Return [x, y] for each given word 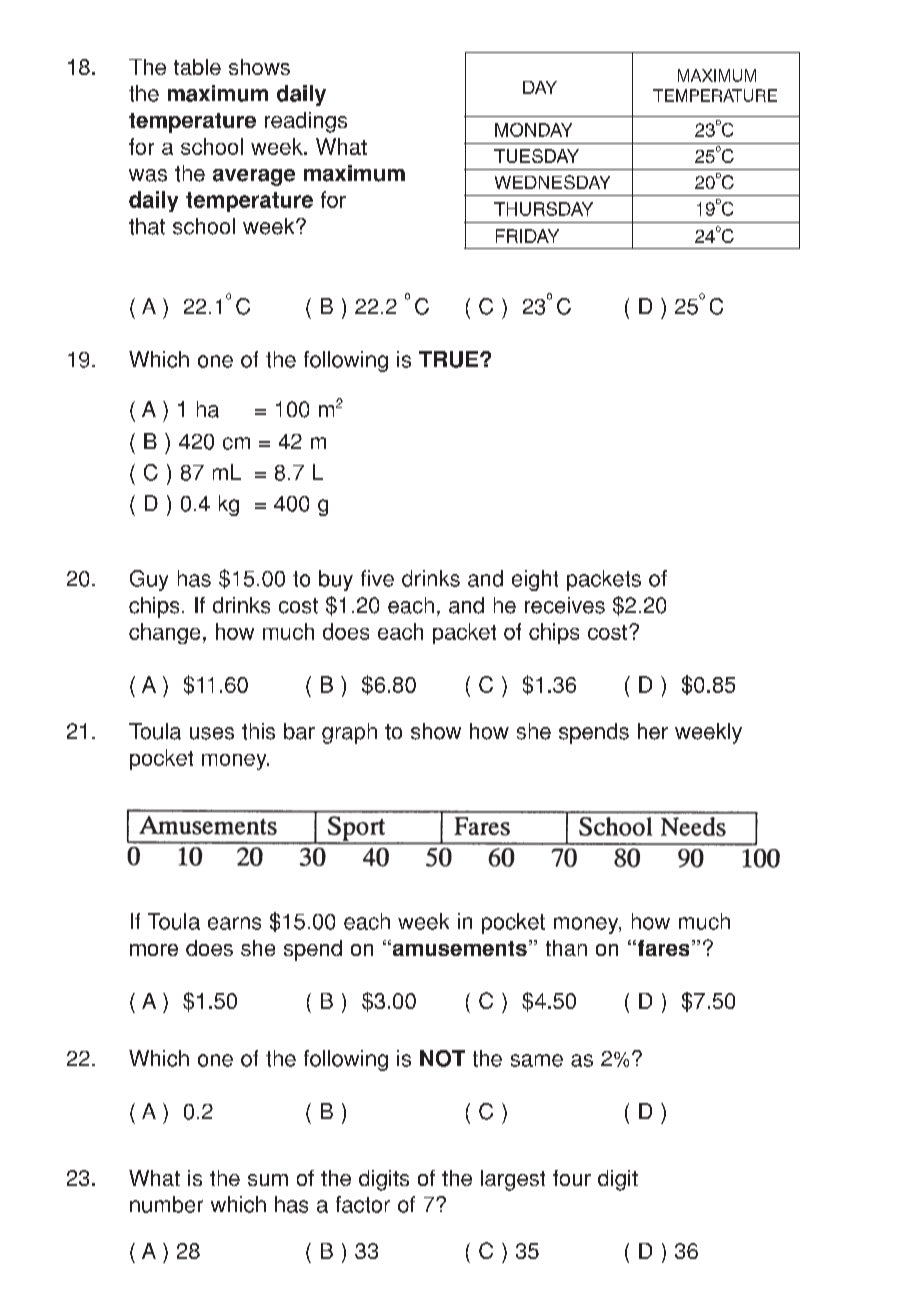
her [653, 731]
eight [535, 580]
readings [306, 122]
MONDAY [533, 130]
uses [212, 733]
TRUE [448, 359]
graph [349, 733]
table [197, 67]
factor [363, 1204]
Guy [149, 580]
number [166, 1204]
